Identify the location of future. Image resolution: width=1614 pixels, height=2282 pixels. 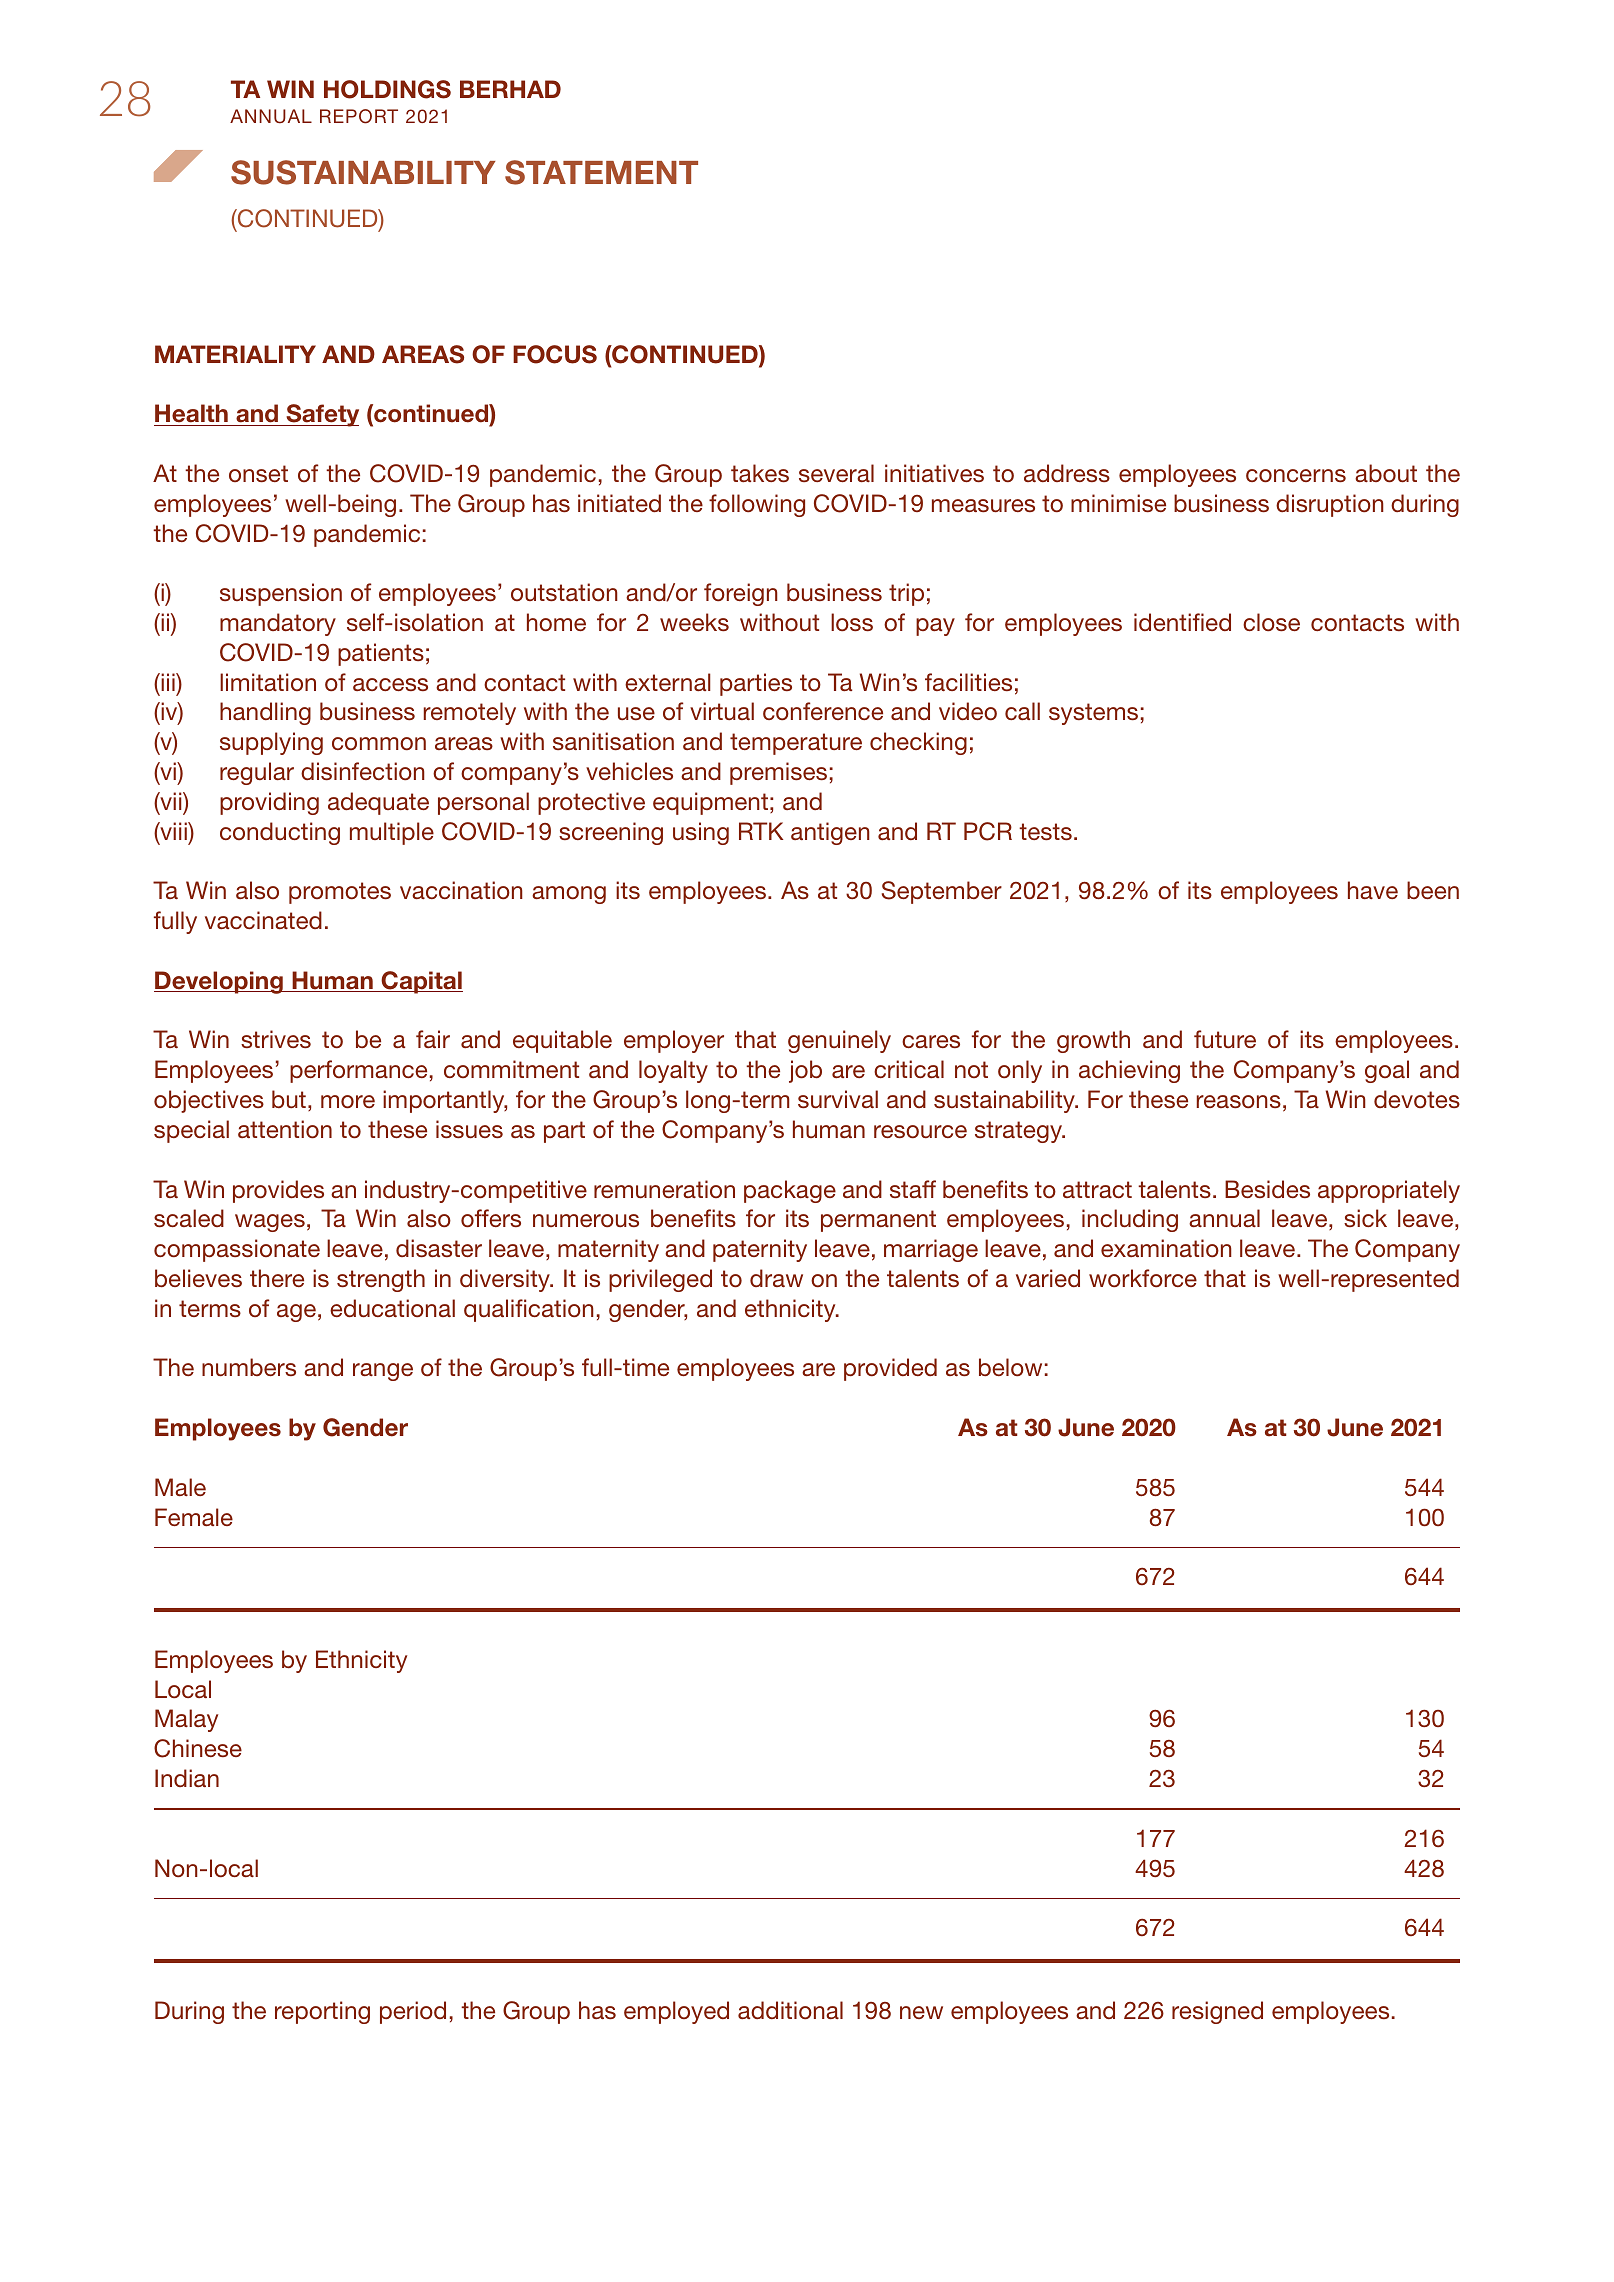
(1225, 1039).
